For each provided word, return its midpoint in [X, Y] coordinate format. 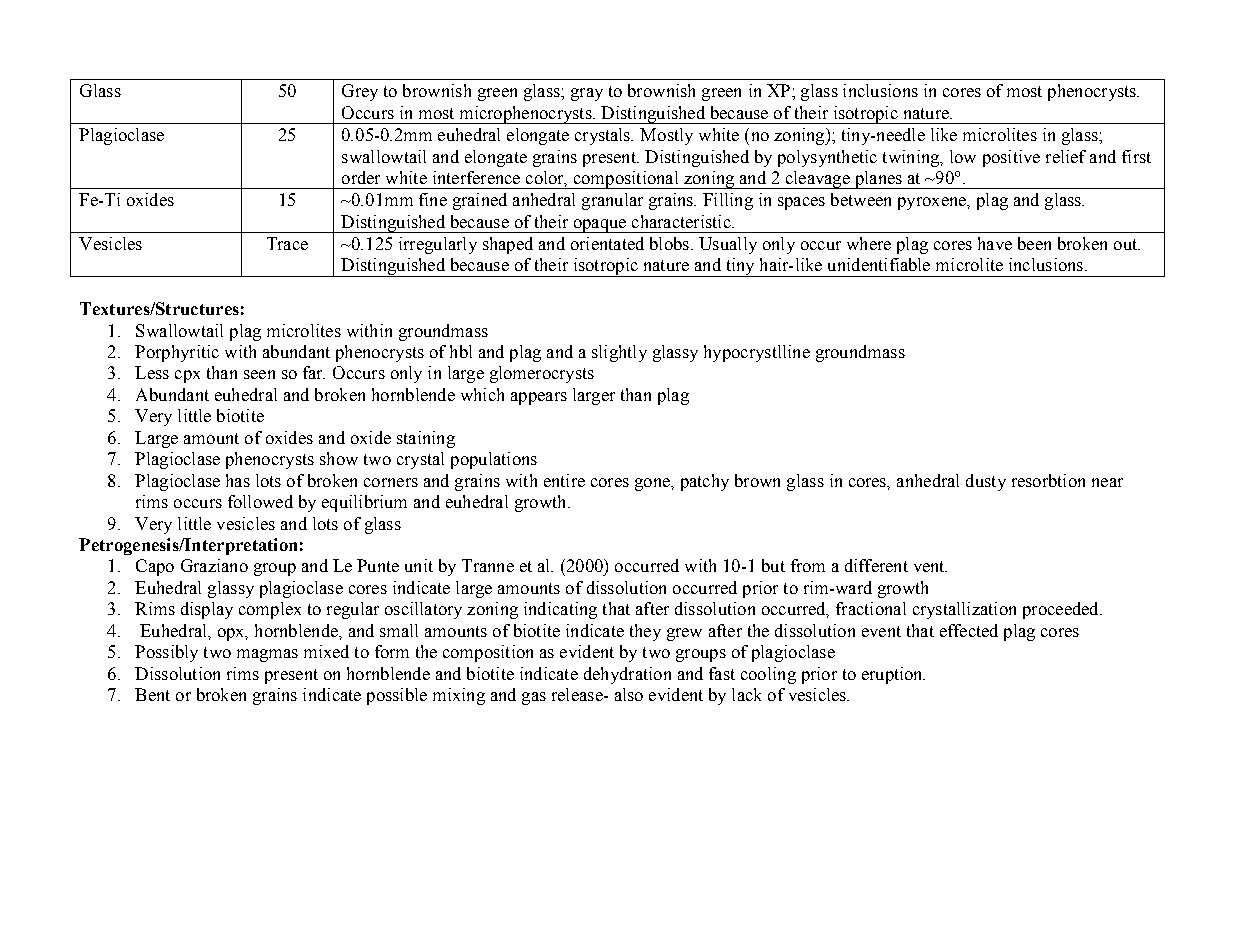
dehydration [627, 675]
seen [259, 374]
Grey [360, 92]
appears [539, 398]
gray [587, 94]
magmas [267, 655]
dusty [986, 482]
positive [1011, 158]
